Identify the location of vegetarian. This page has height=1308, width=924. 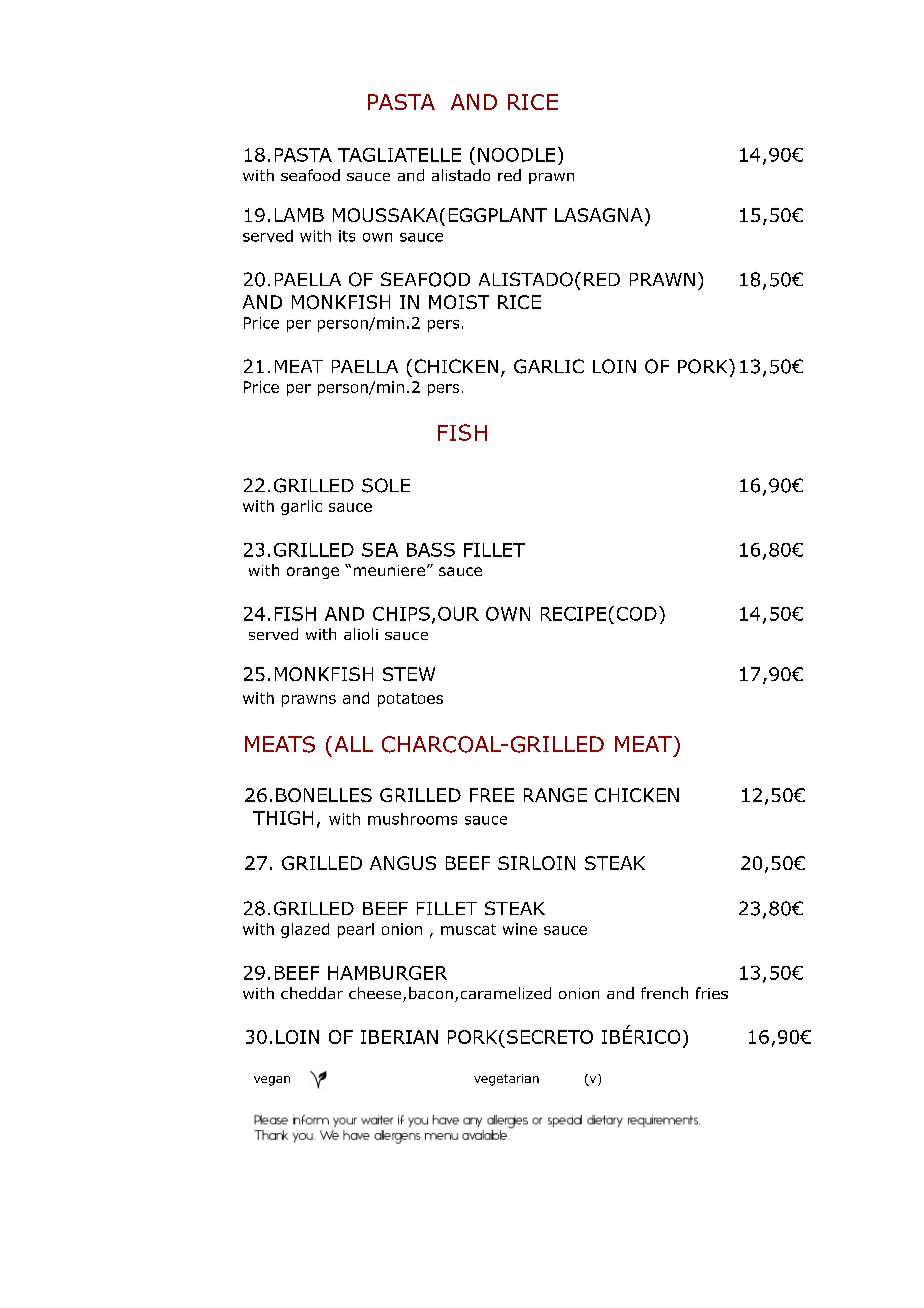
(506, 1080).
